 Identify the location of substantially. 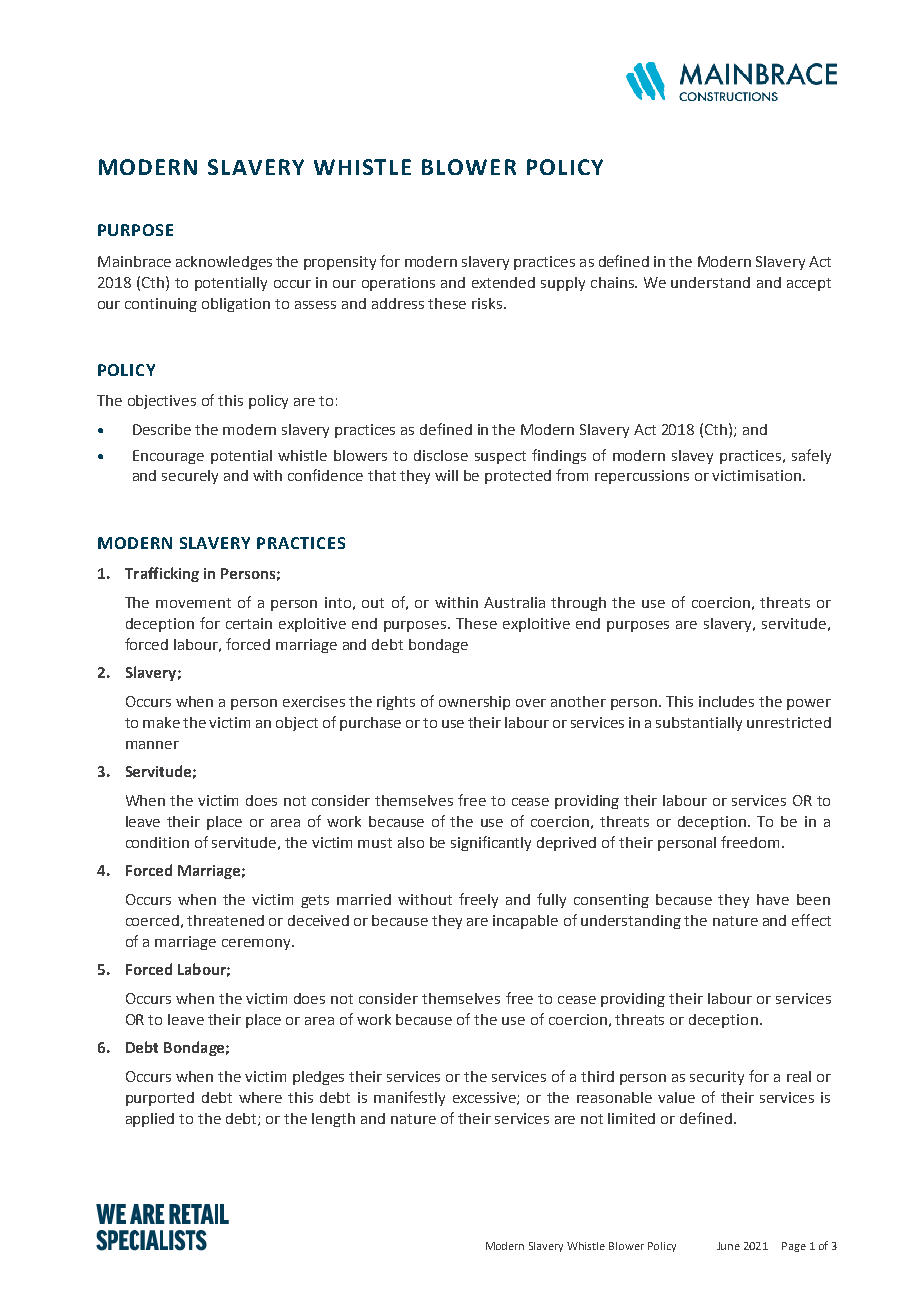
(699, 724).
